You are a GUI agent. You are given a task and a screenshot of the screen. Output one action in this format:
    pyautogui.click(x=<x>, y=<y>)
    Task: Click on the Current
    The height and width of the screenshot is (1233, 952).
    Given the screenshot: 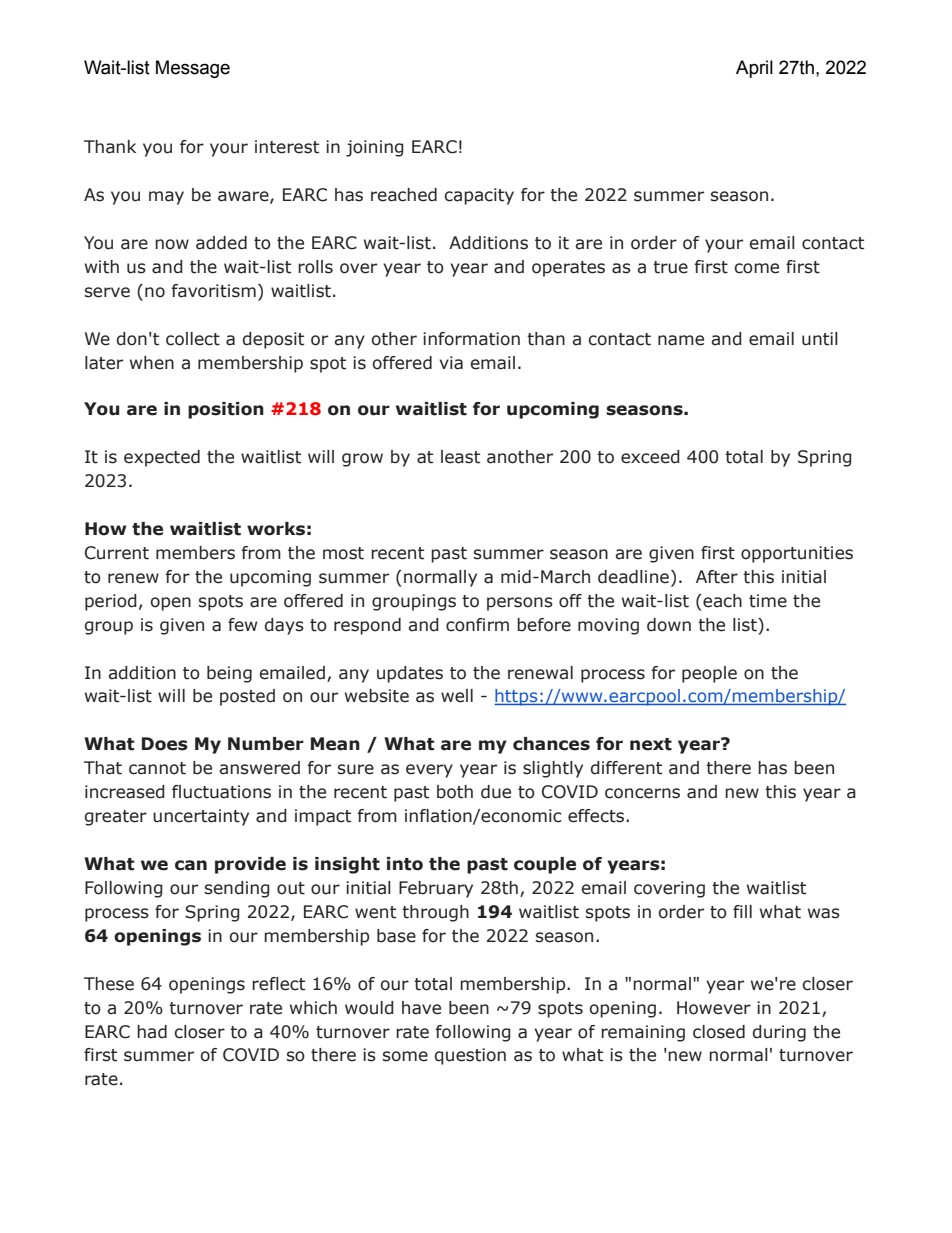 What is the action you would take?
    pyautogui.click(x=117, y=553)
